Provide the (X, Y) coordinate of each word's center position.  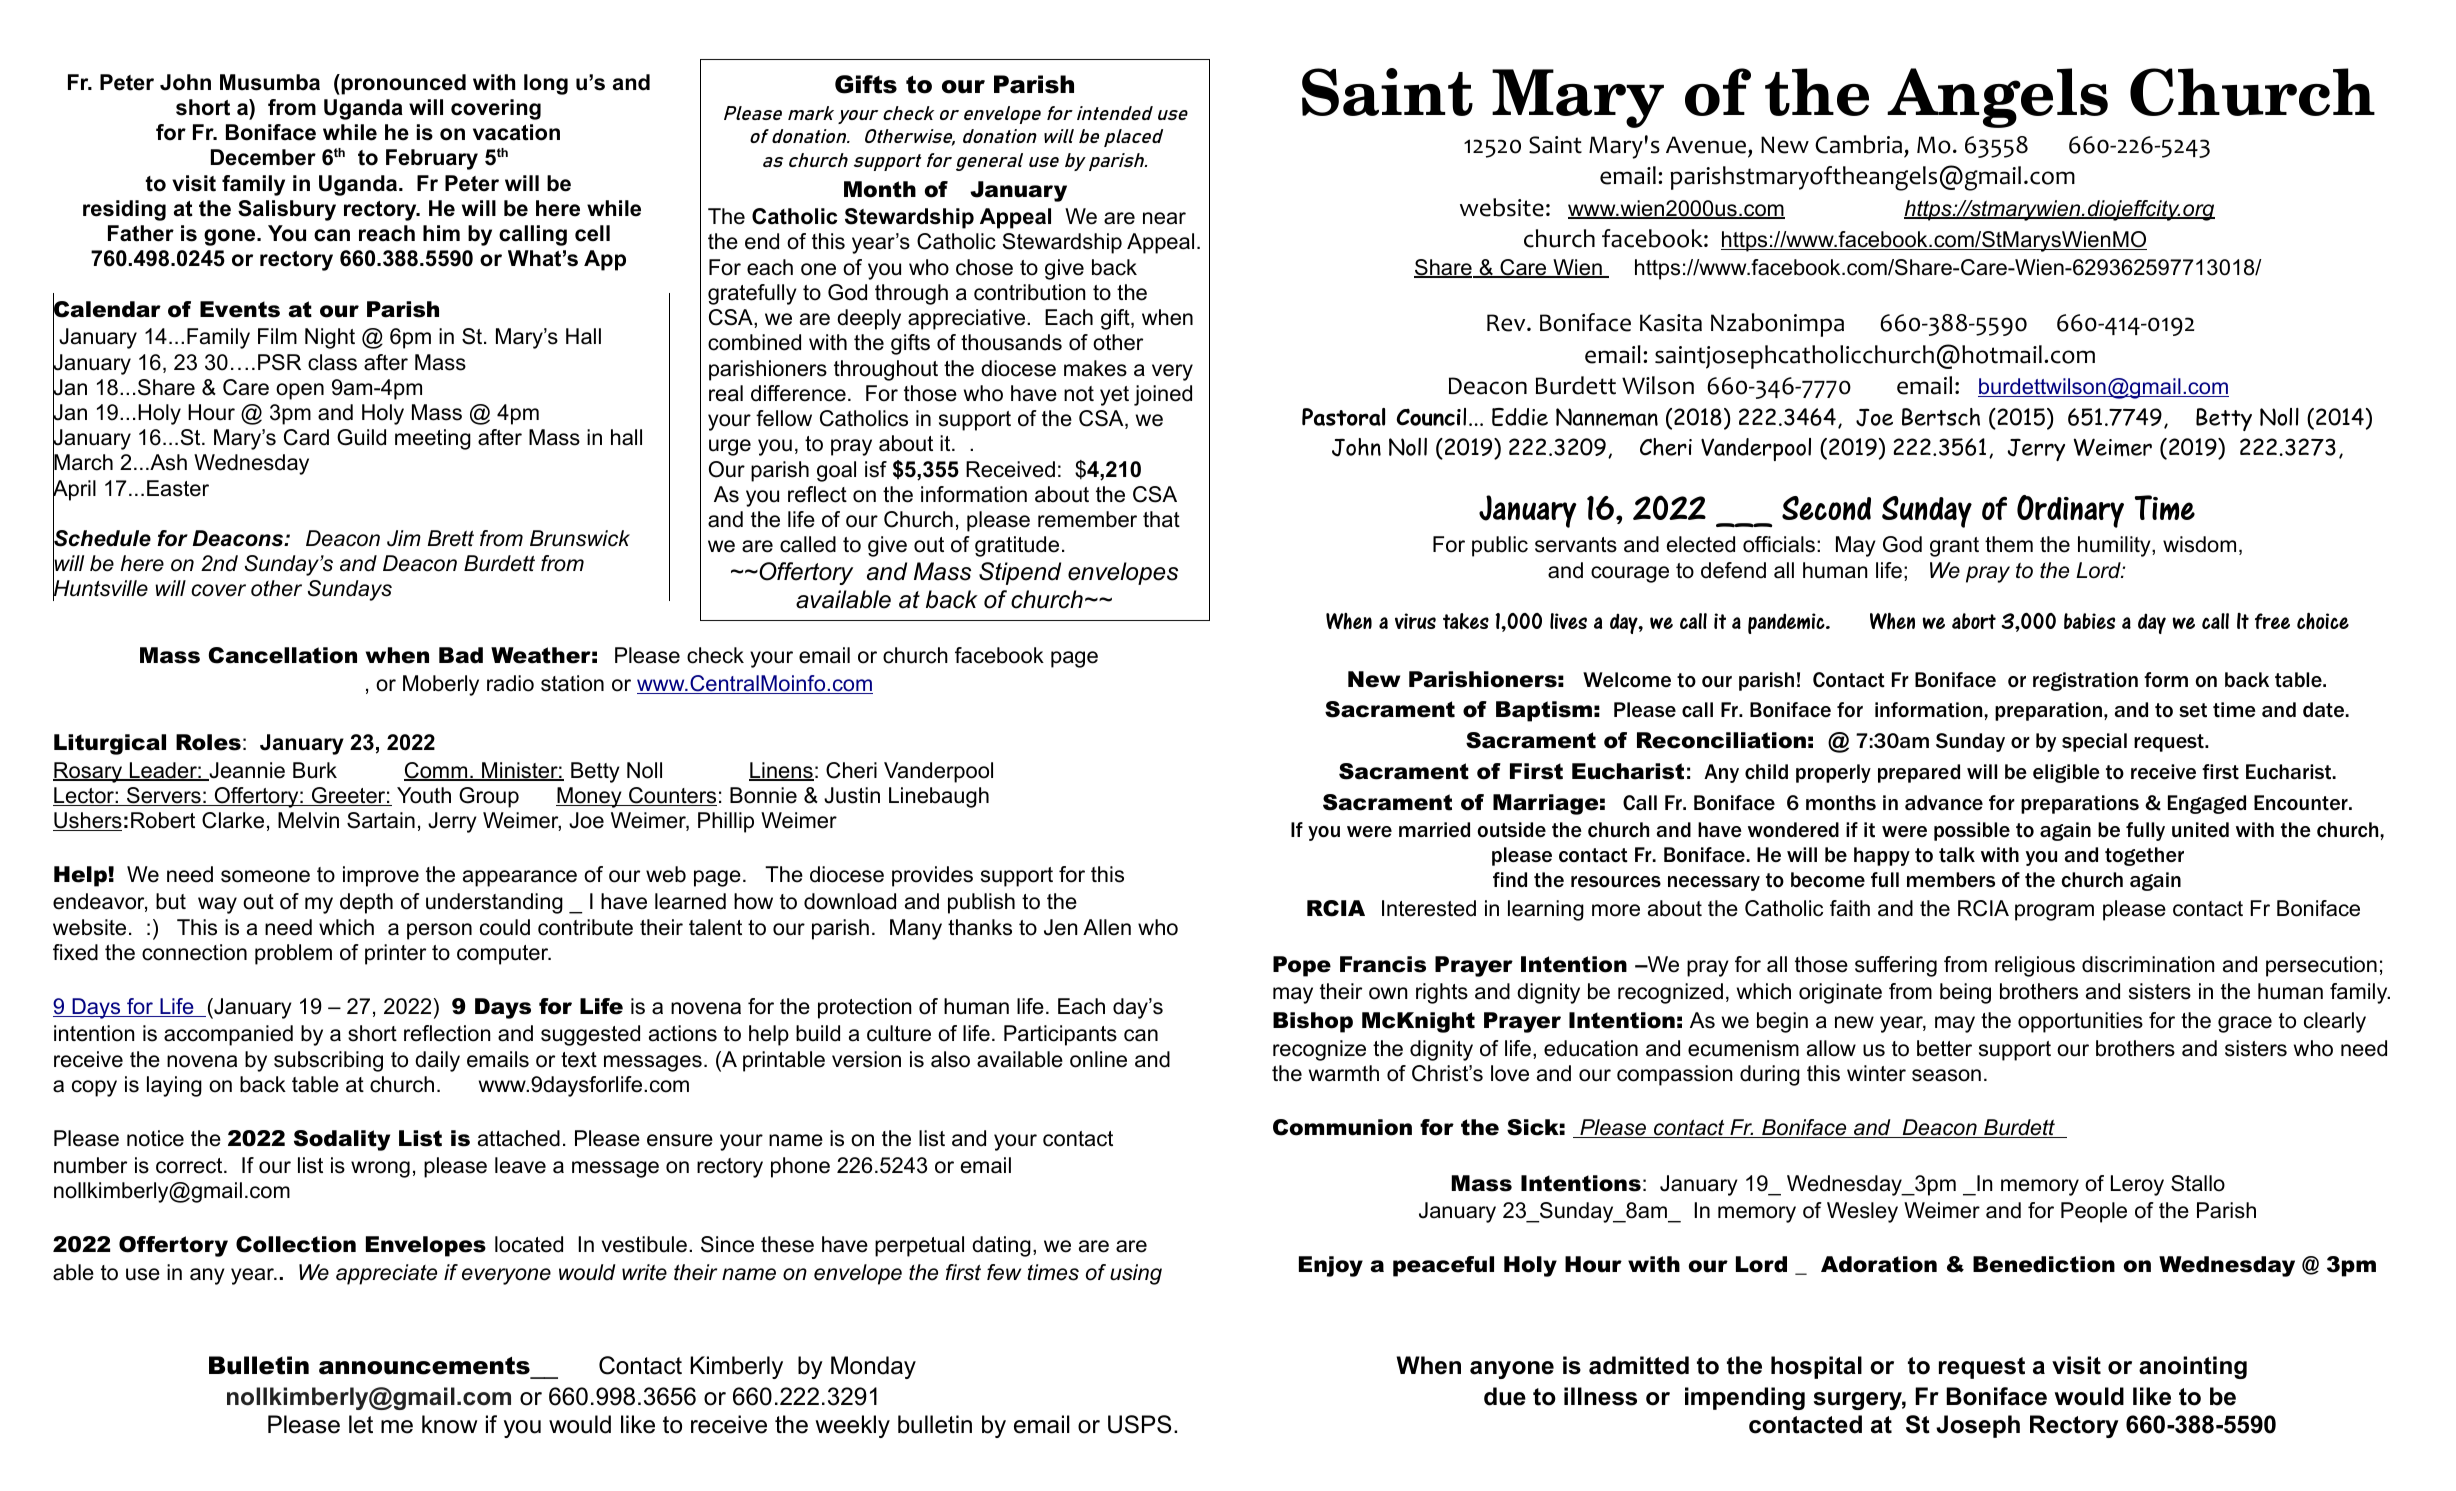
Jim (404, 538)
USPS (1139, 1424)
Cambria (1860, 146)
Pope (1302, 966)
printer (395, 954)
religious (2035, 966)
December (263, 157)
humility (2115, 546)
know (450, 1424)
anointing (2193, 1367)
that (1161, 519)
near (1164, 218)
